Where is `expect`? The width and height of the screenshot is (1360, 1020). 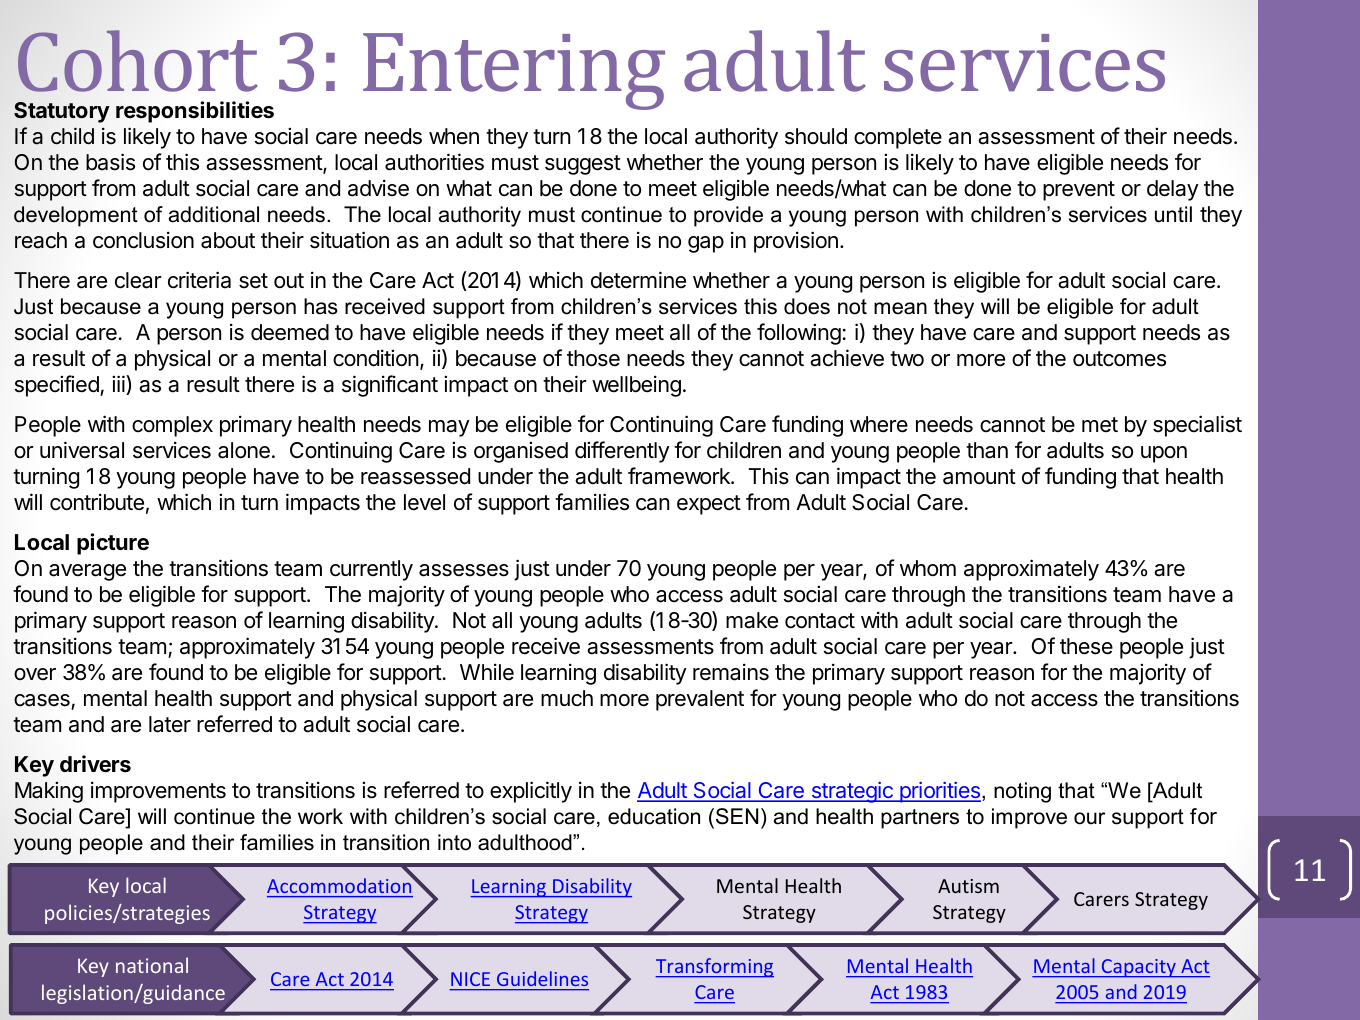 expect is located at coordinates (709, 505).
